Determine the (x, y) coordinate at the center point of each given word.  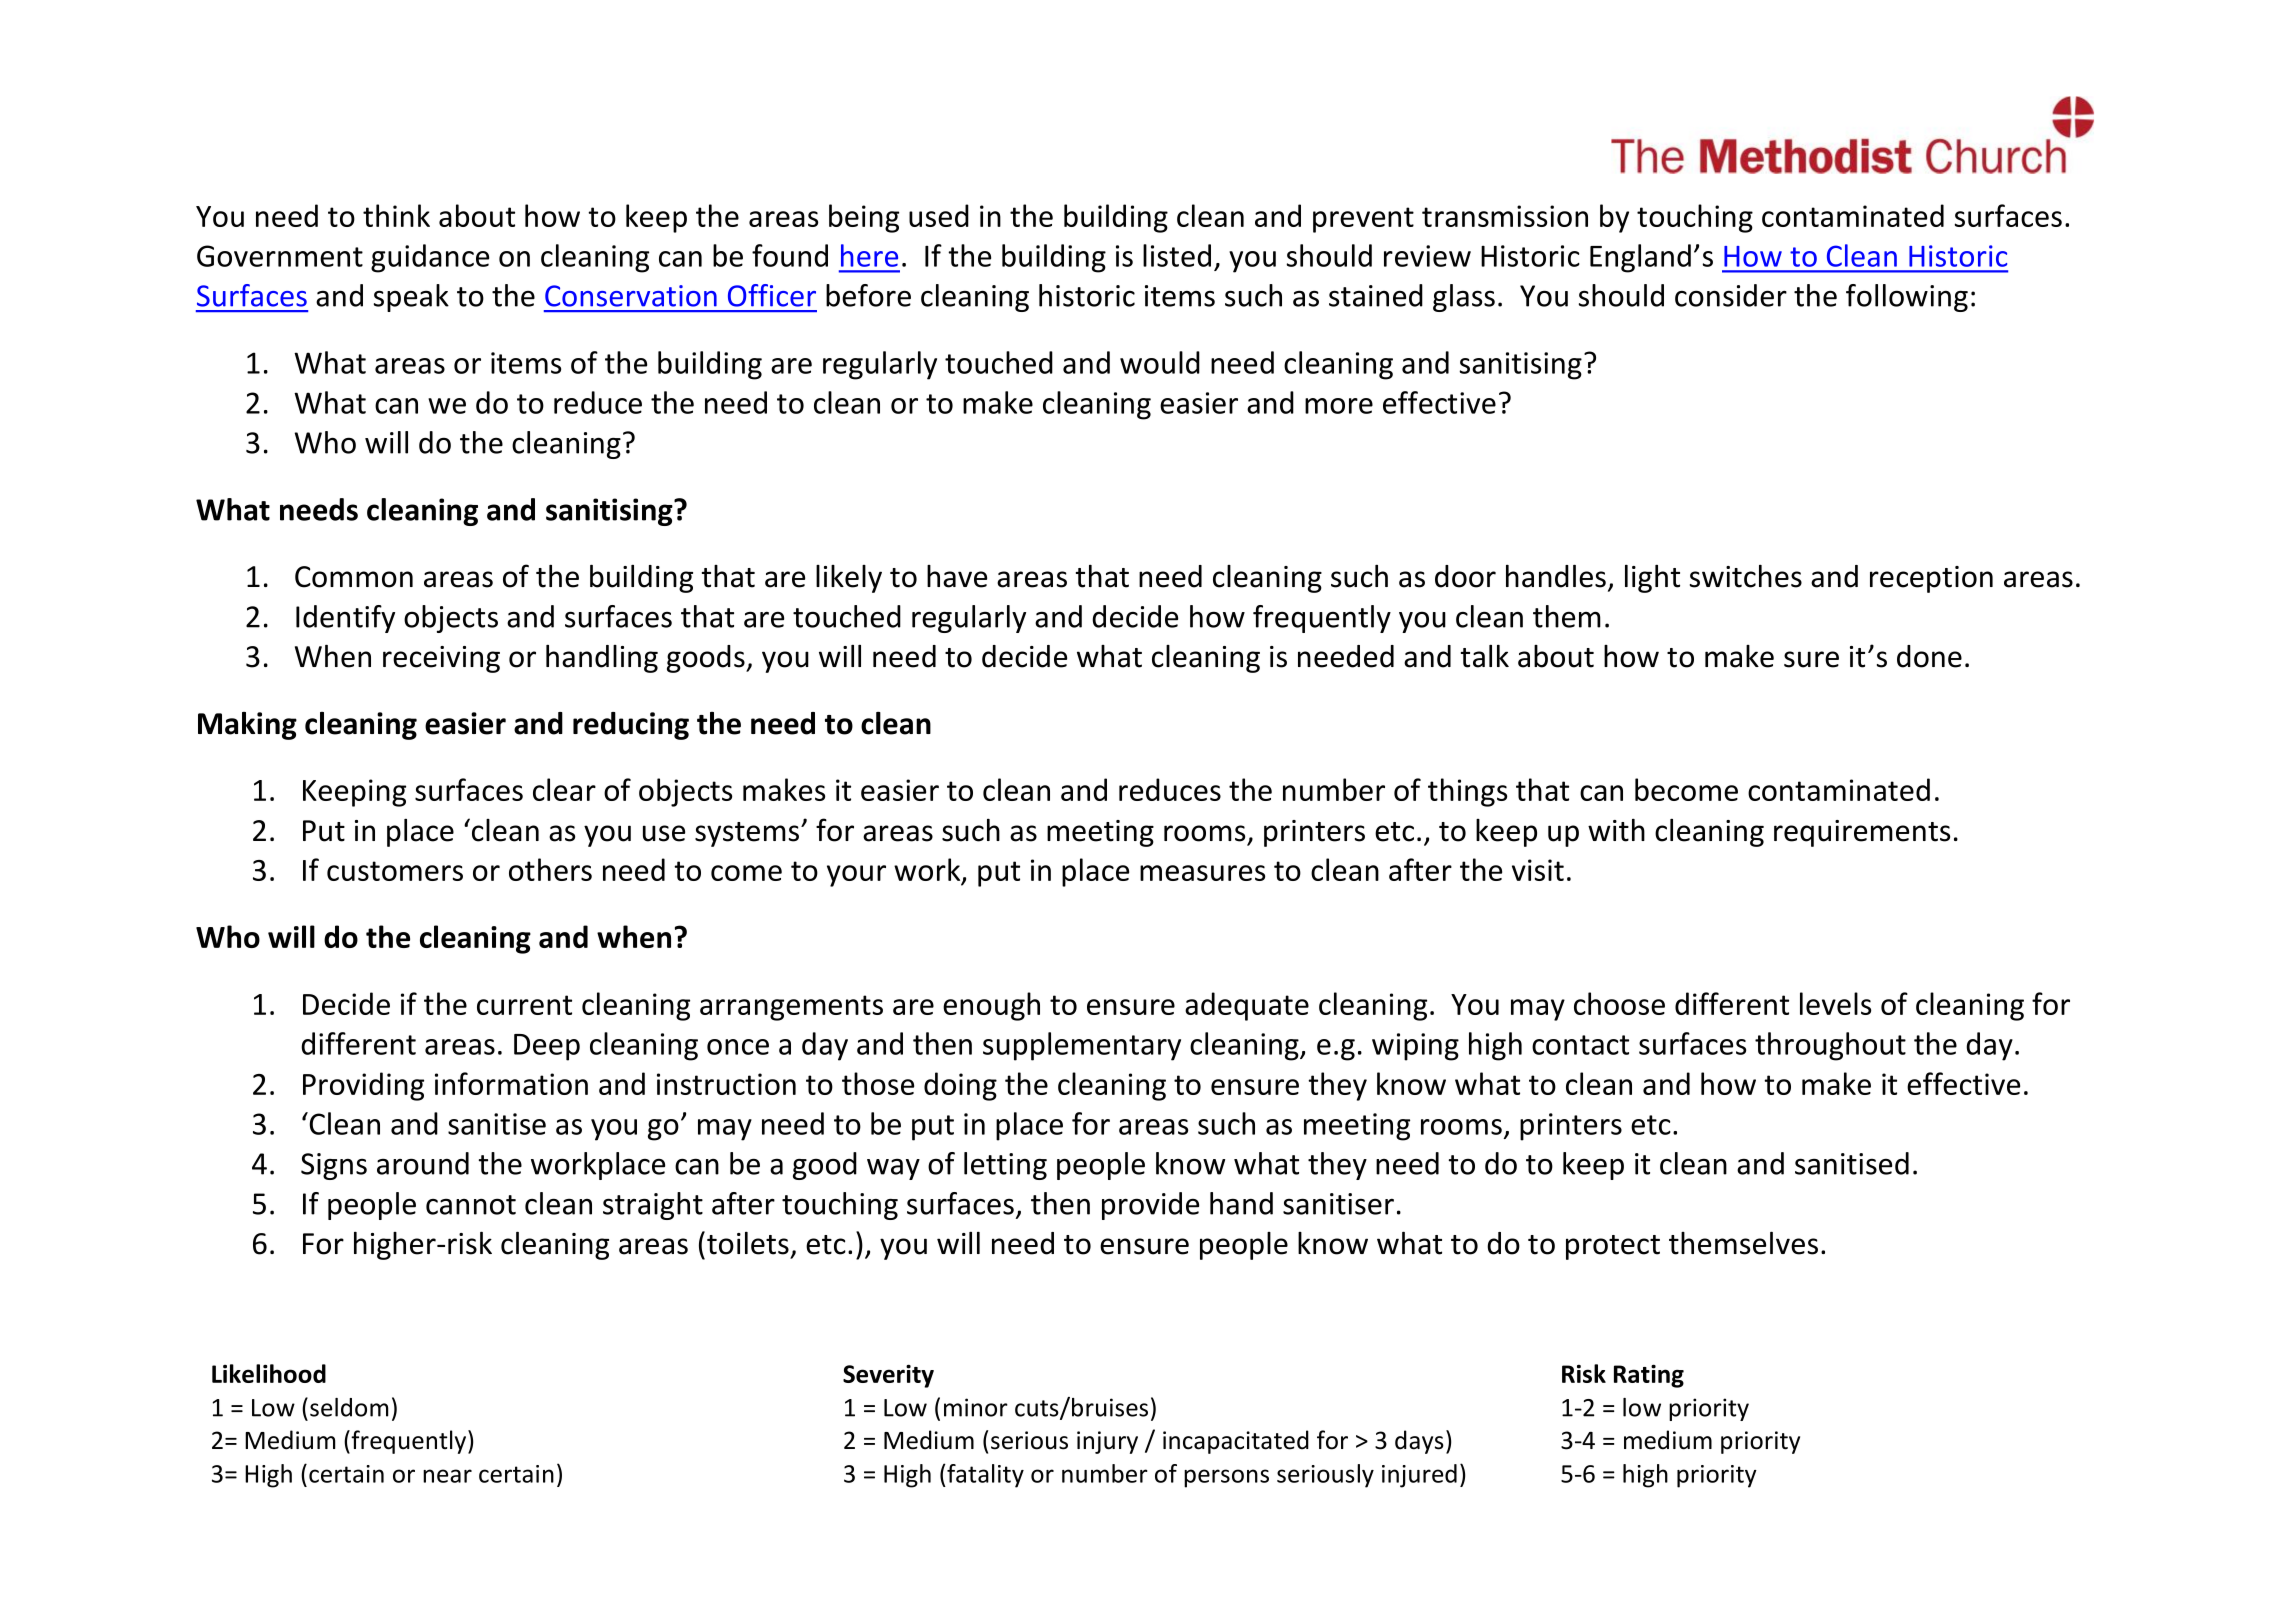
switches (1746, 576)
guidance (430, 258)
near (447, 1476)
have (957, 576)
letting (1005, 1166)
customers (395, 871)
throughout (1830, 1046)
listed (1177, 255)
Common (354, 577)
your (856, 876)
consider (1731, 295)
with (1616, 830)
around (423, 1163)
